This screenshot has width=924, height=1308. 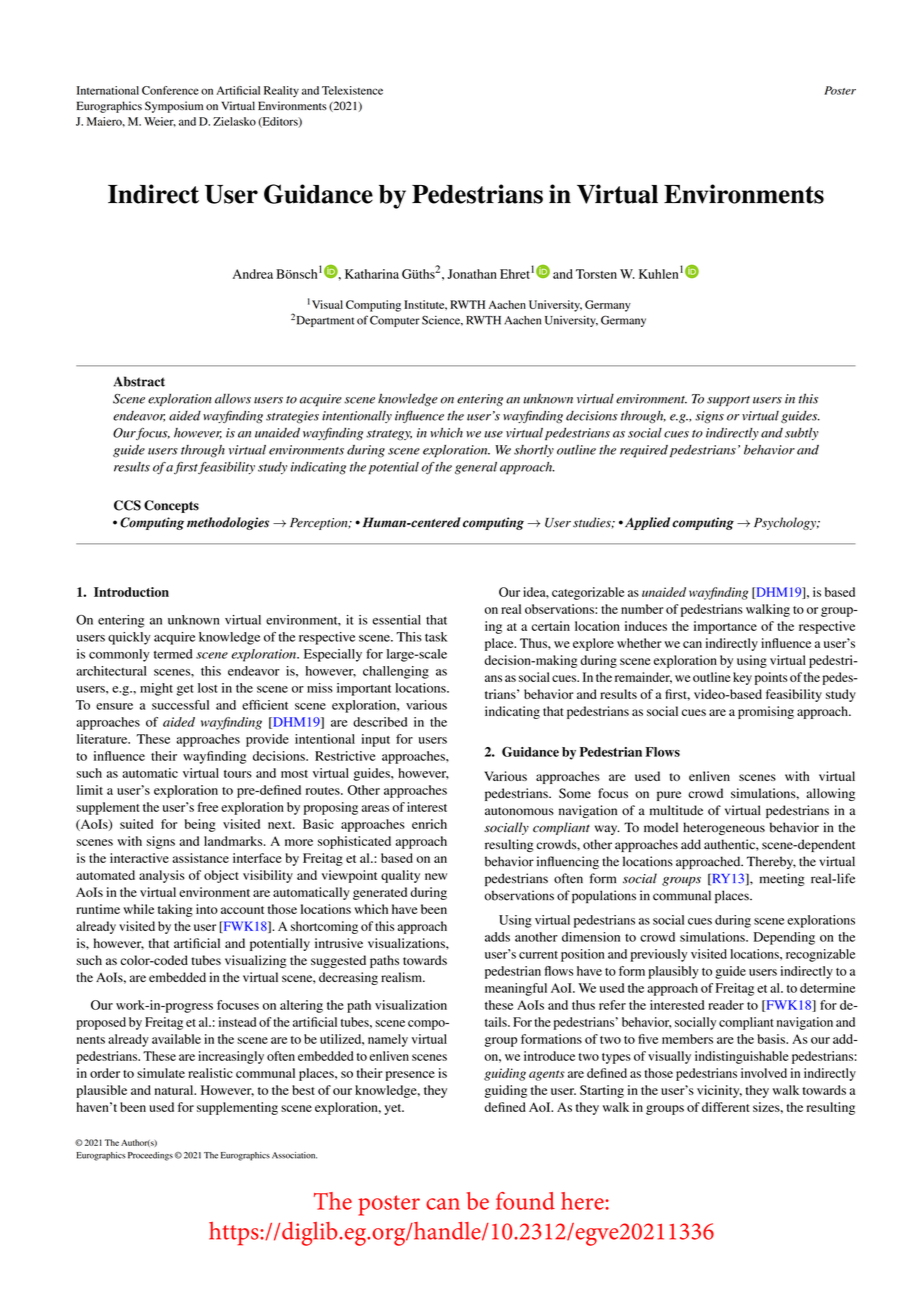 What do you see at coordinates (525, 1201) in the screenshot?
I see `found` at bounding box center [525, 1201].
